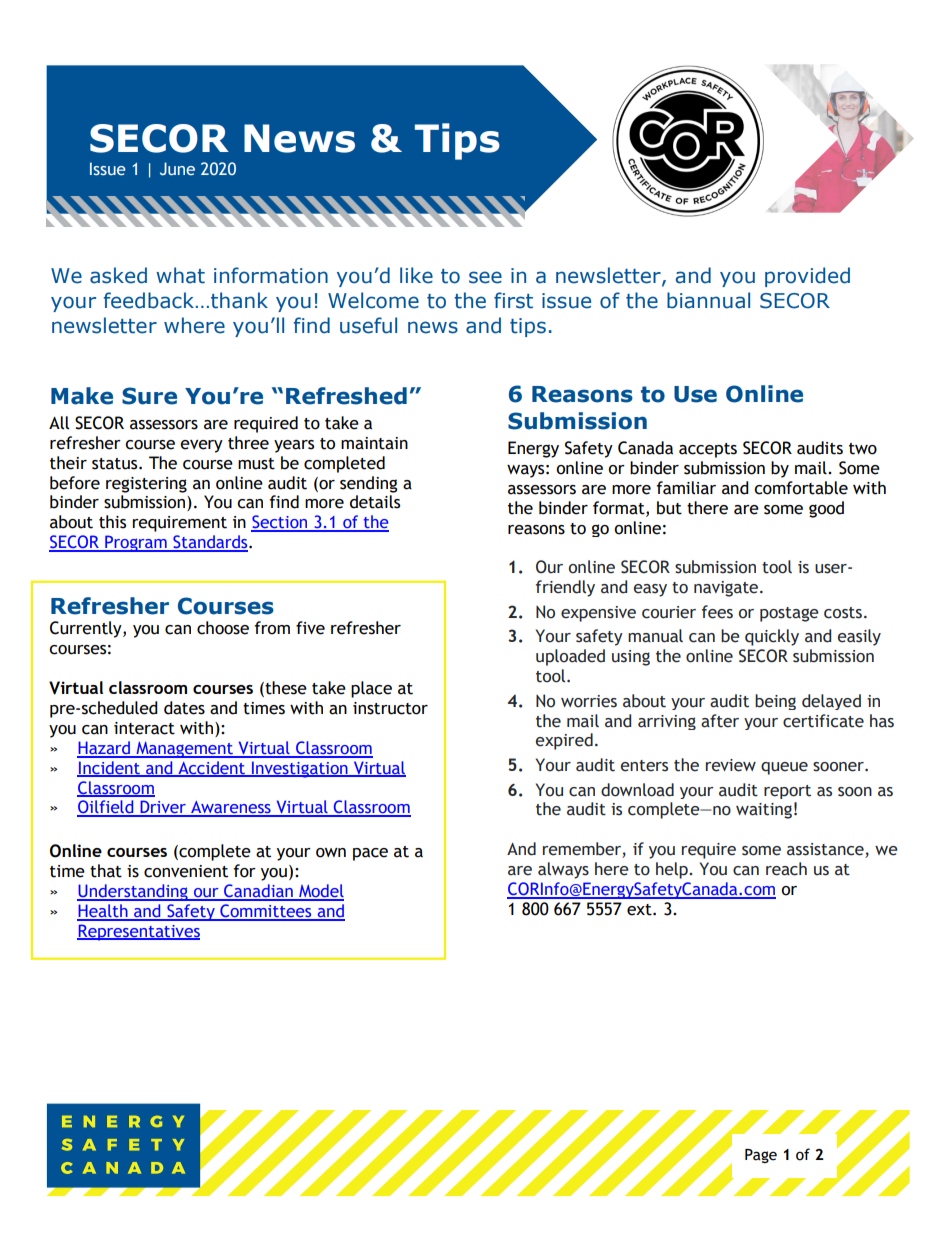 This page has height=1233, width=952. I want to click on Page, so click(761, 1156).
